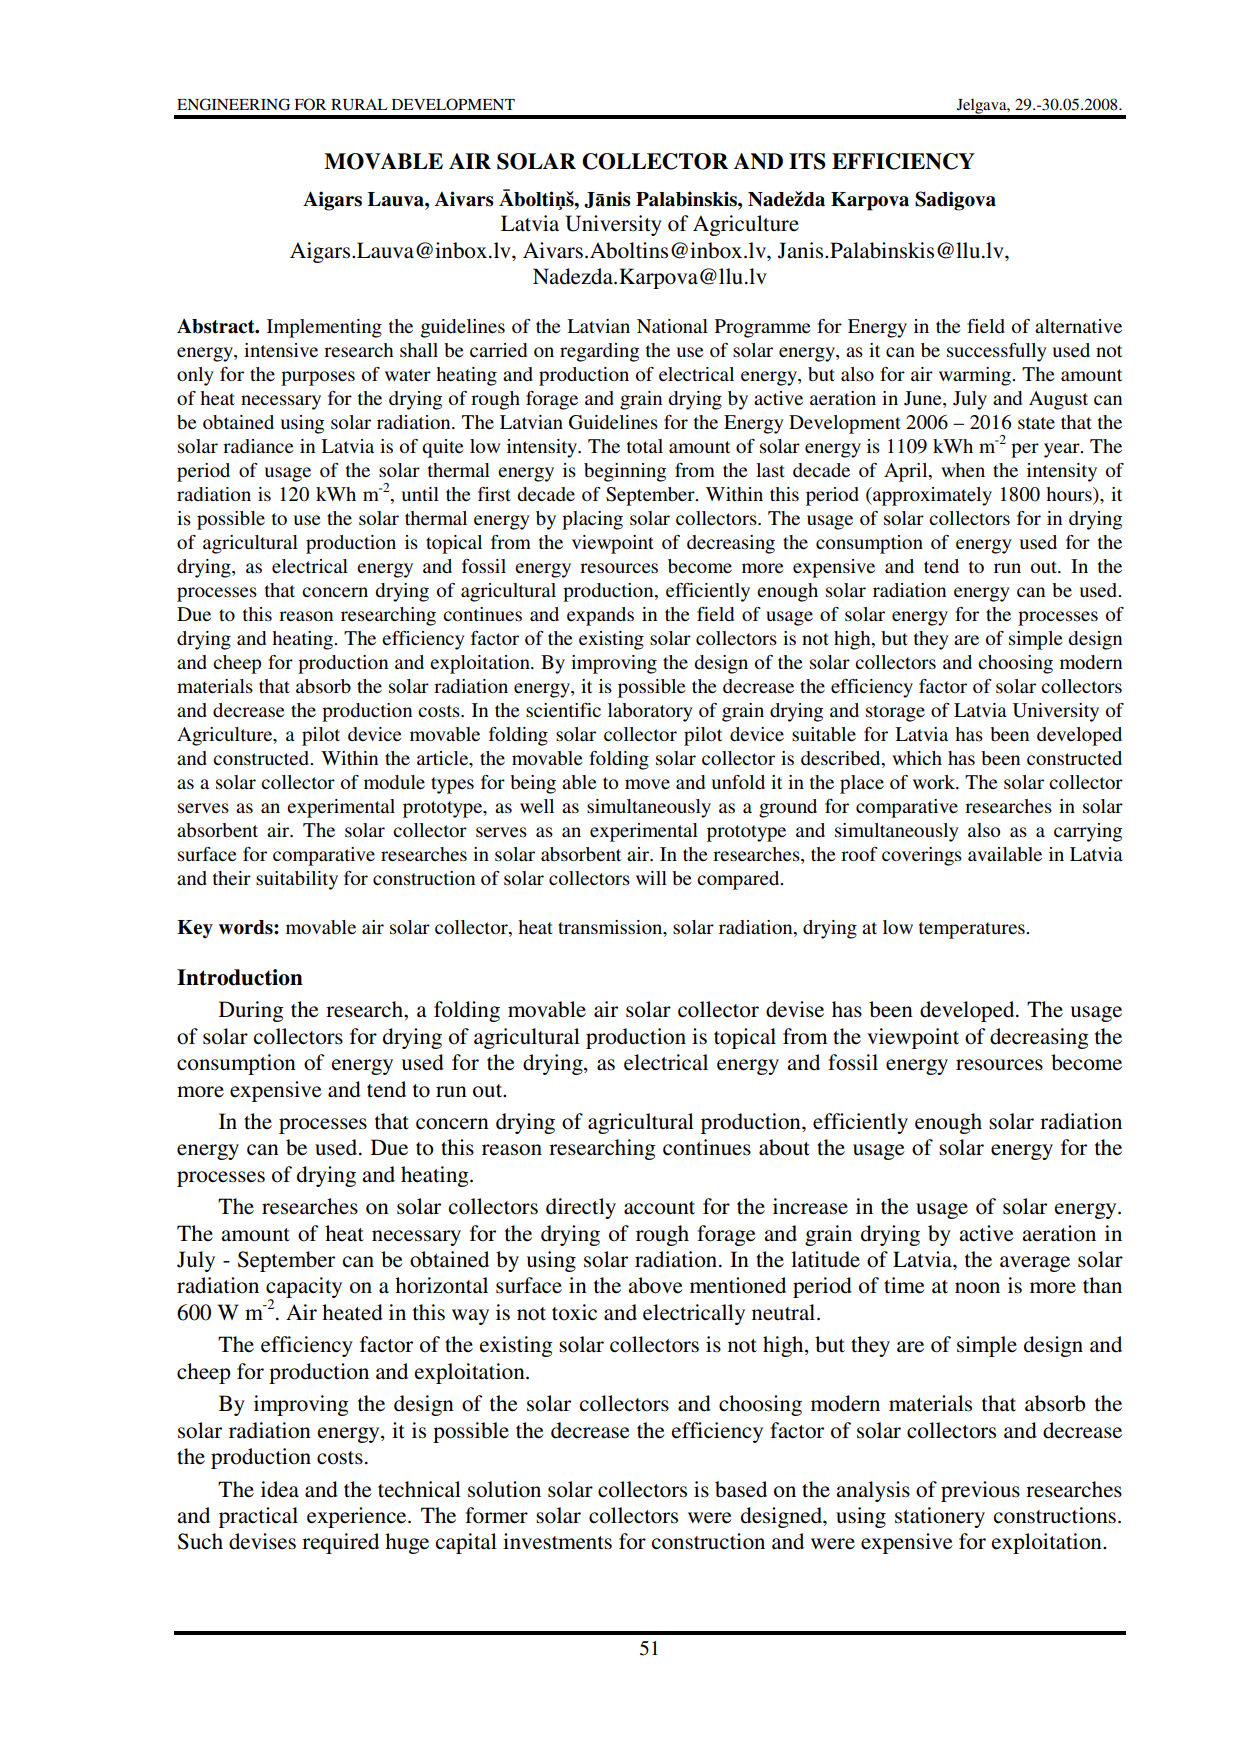  What do you see at coordinates (1078, 326) in the screenshot?
I see `alternative` at bounding box center [1078, 326].
